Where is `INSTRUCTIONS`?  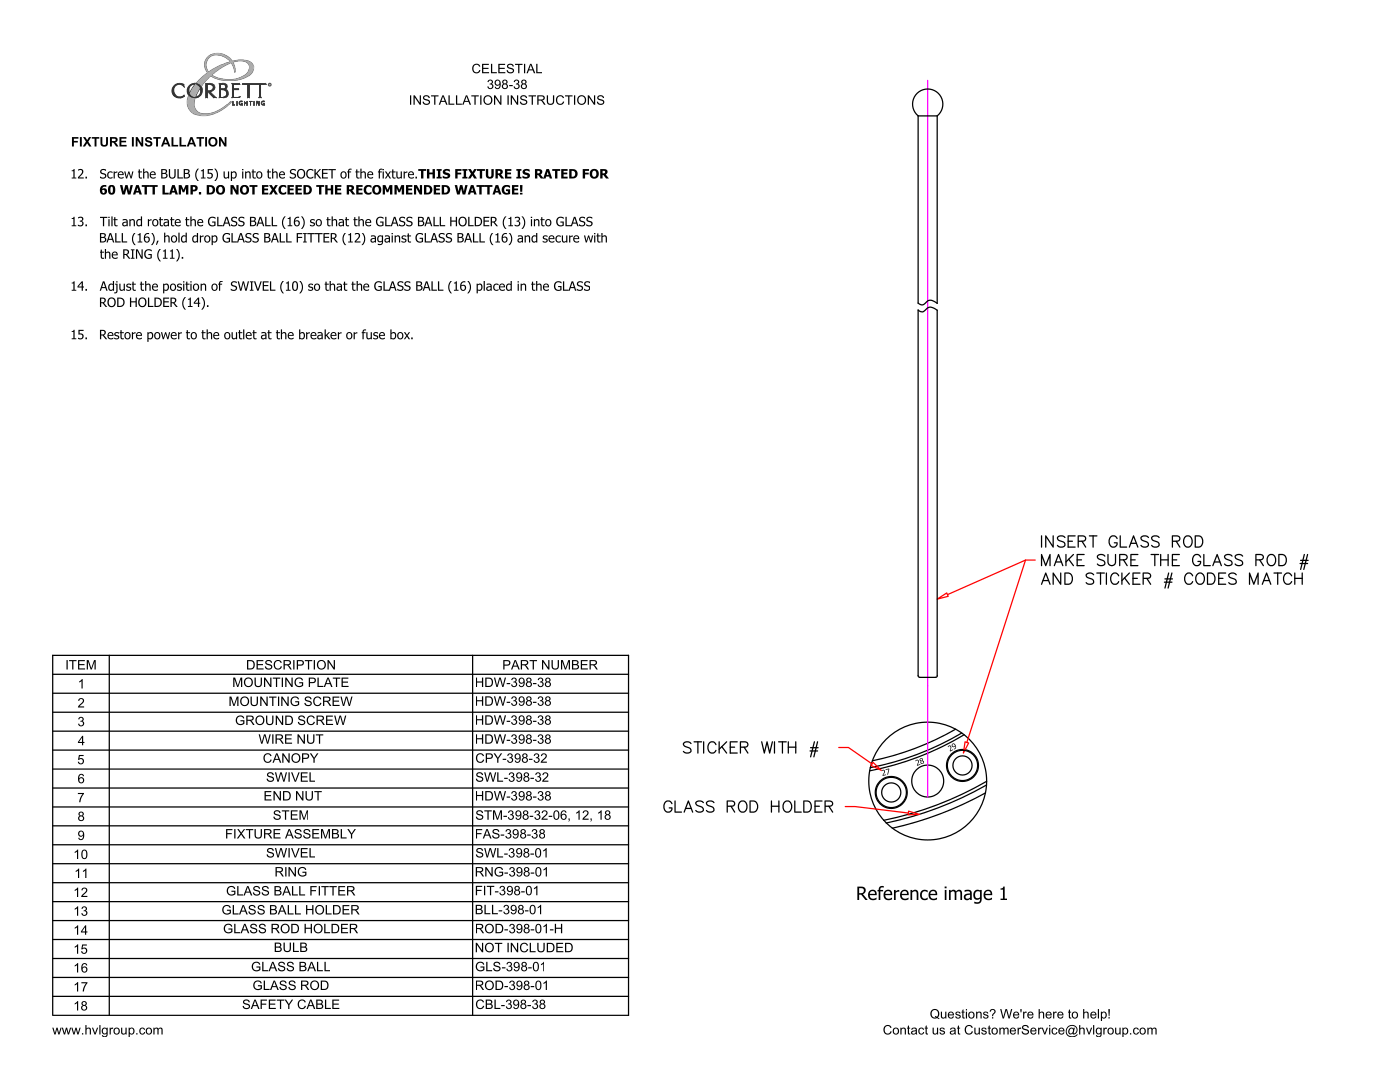
INSTRUCTIONS is located at coordinates (556, 100).
